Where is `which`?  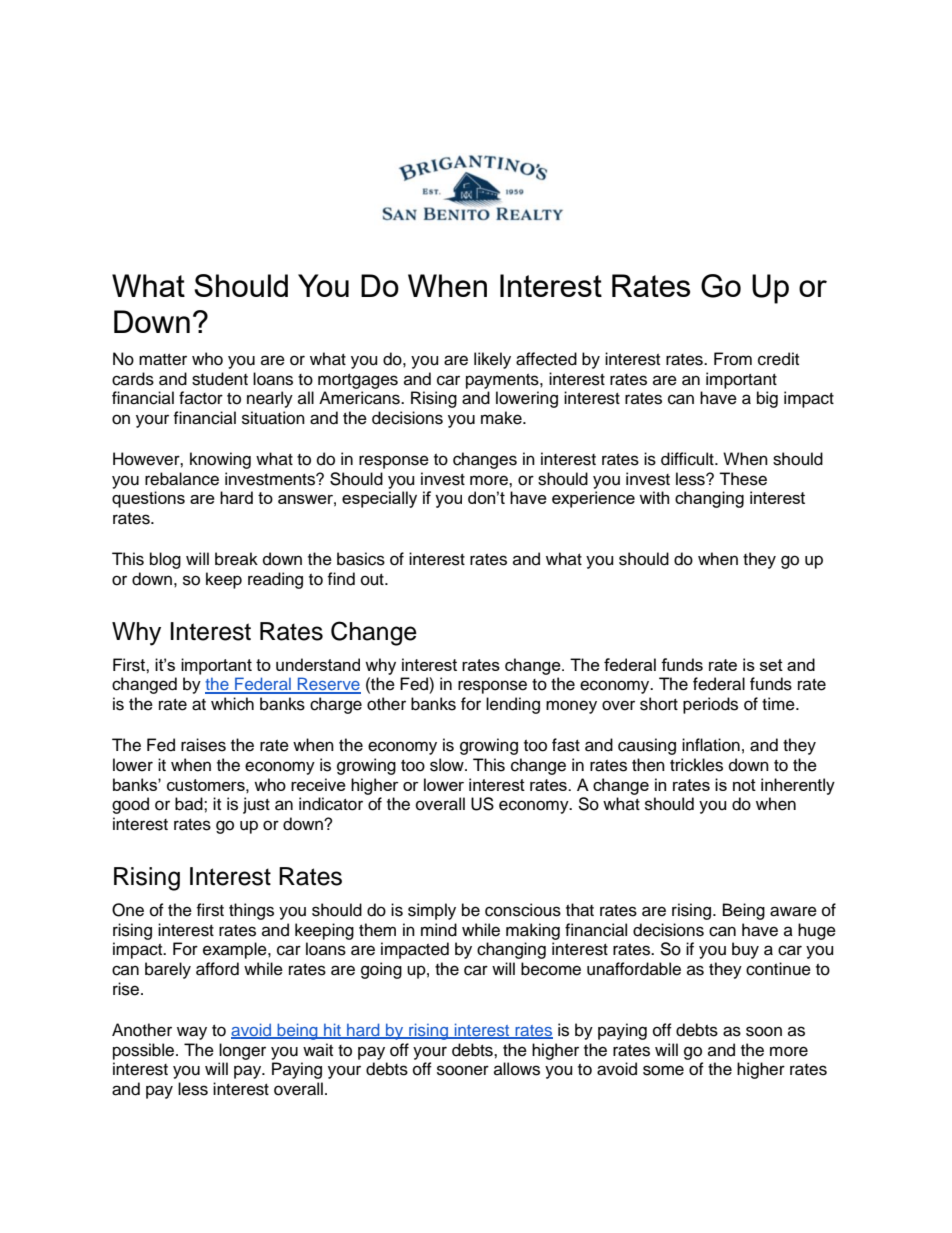
which is located at coordinates (232, 704).
